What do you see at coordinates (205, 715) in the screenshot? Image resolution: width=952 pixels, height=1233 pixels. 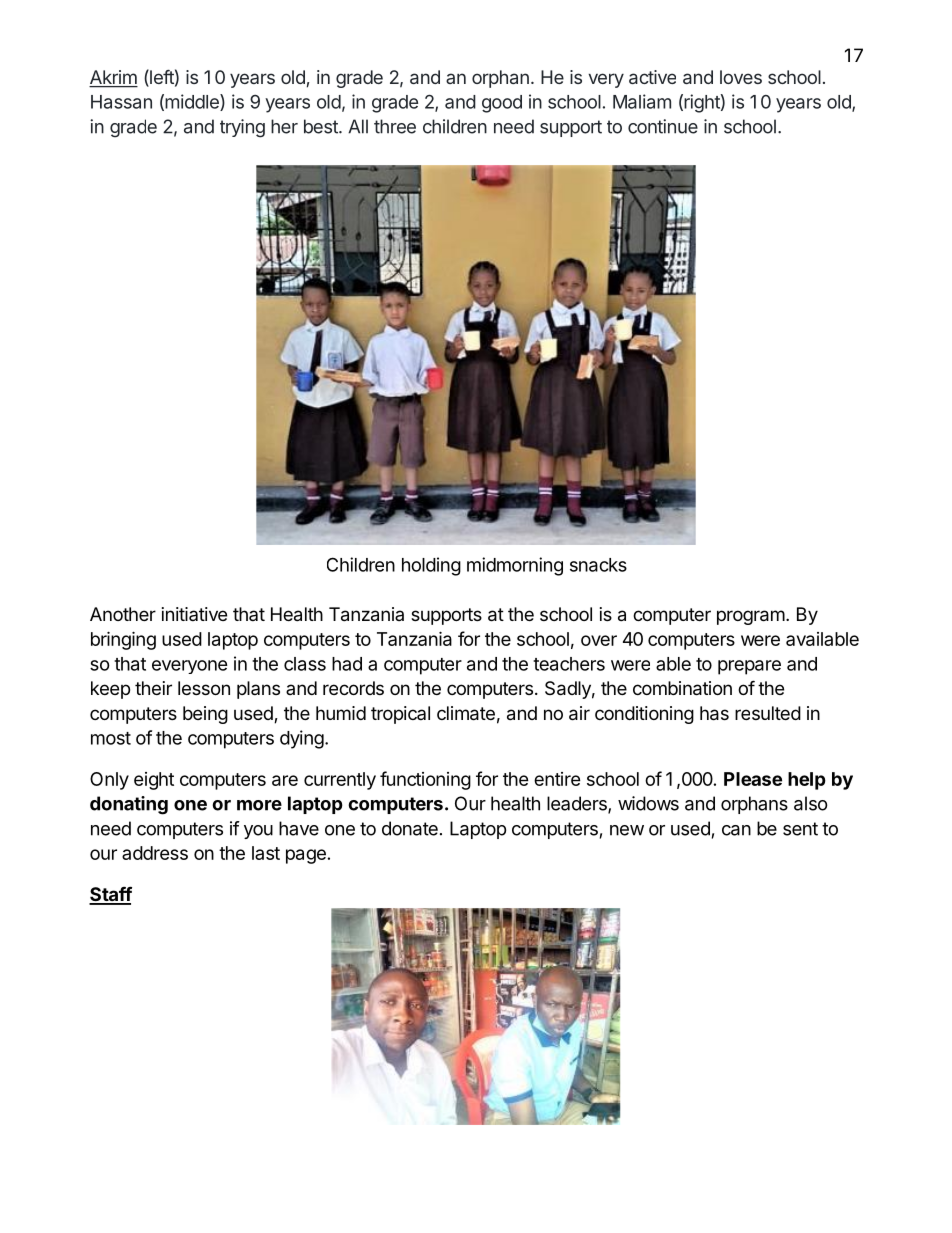 I see `being` at bounding box center [205, 715].
